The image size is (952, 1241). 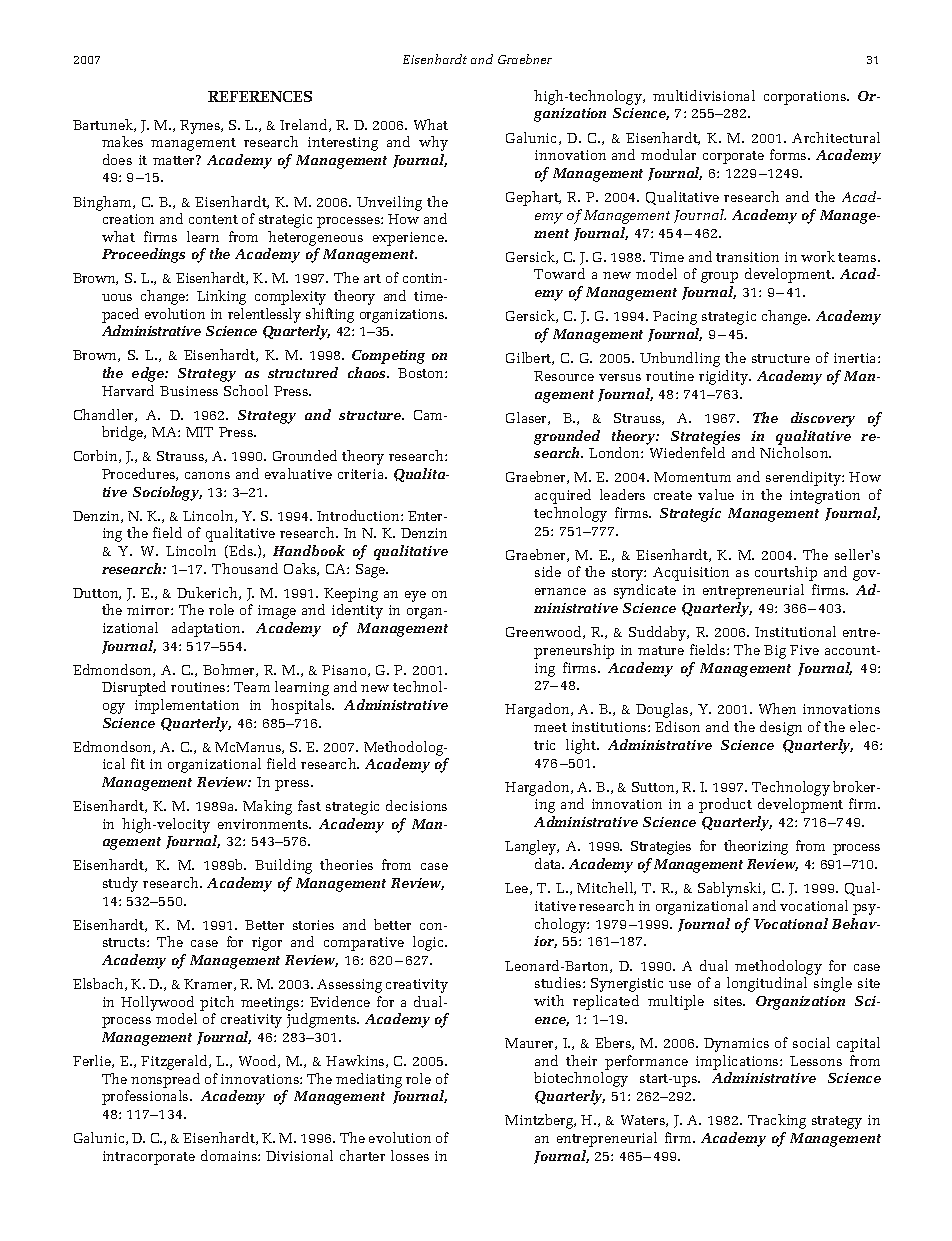 I want to click on decisions, so click(x=416, y=805).
